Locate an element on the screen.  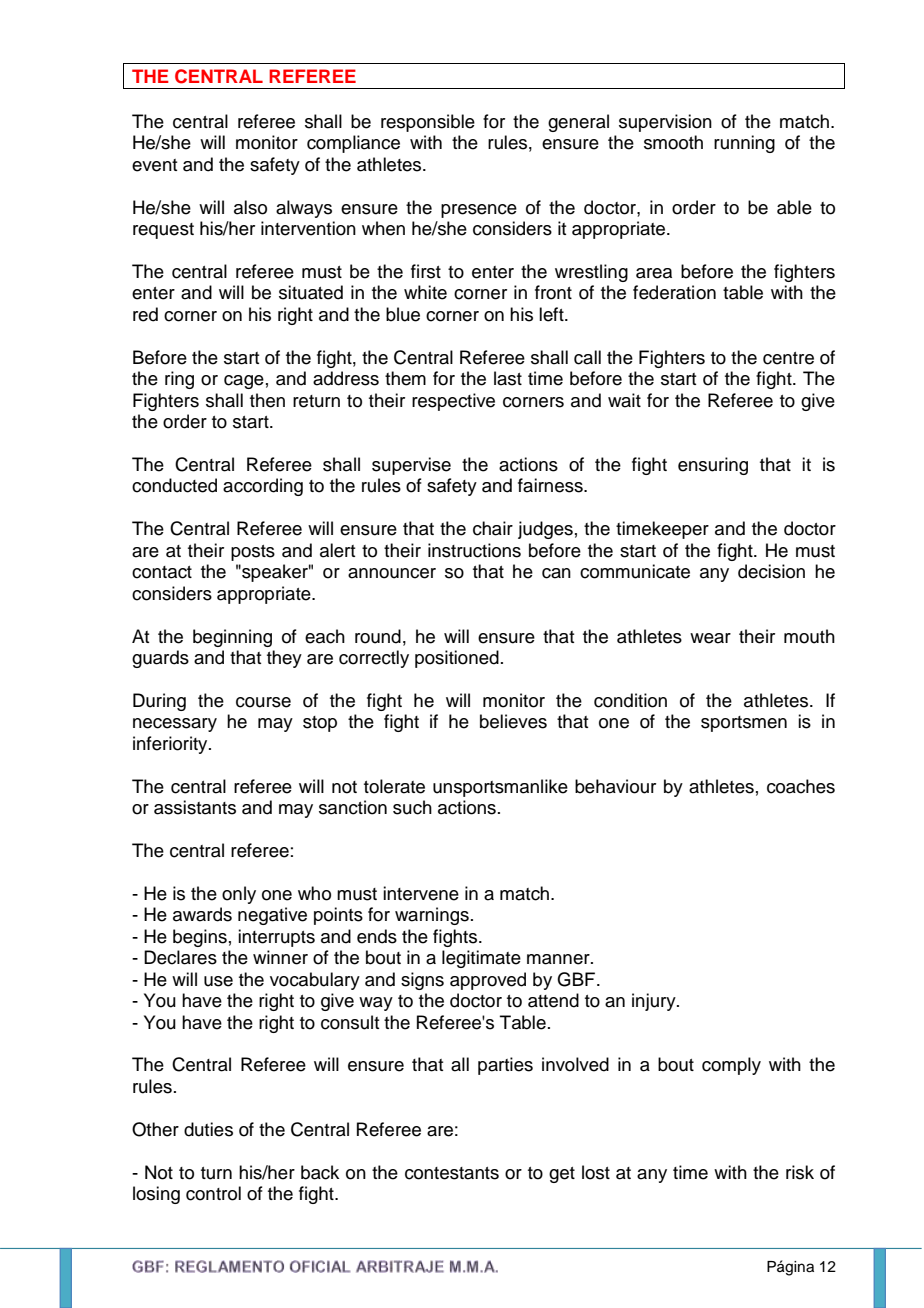
contestants is located at coordinates (452, 1173).
